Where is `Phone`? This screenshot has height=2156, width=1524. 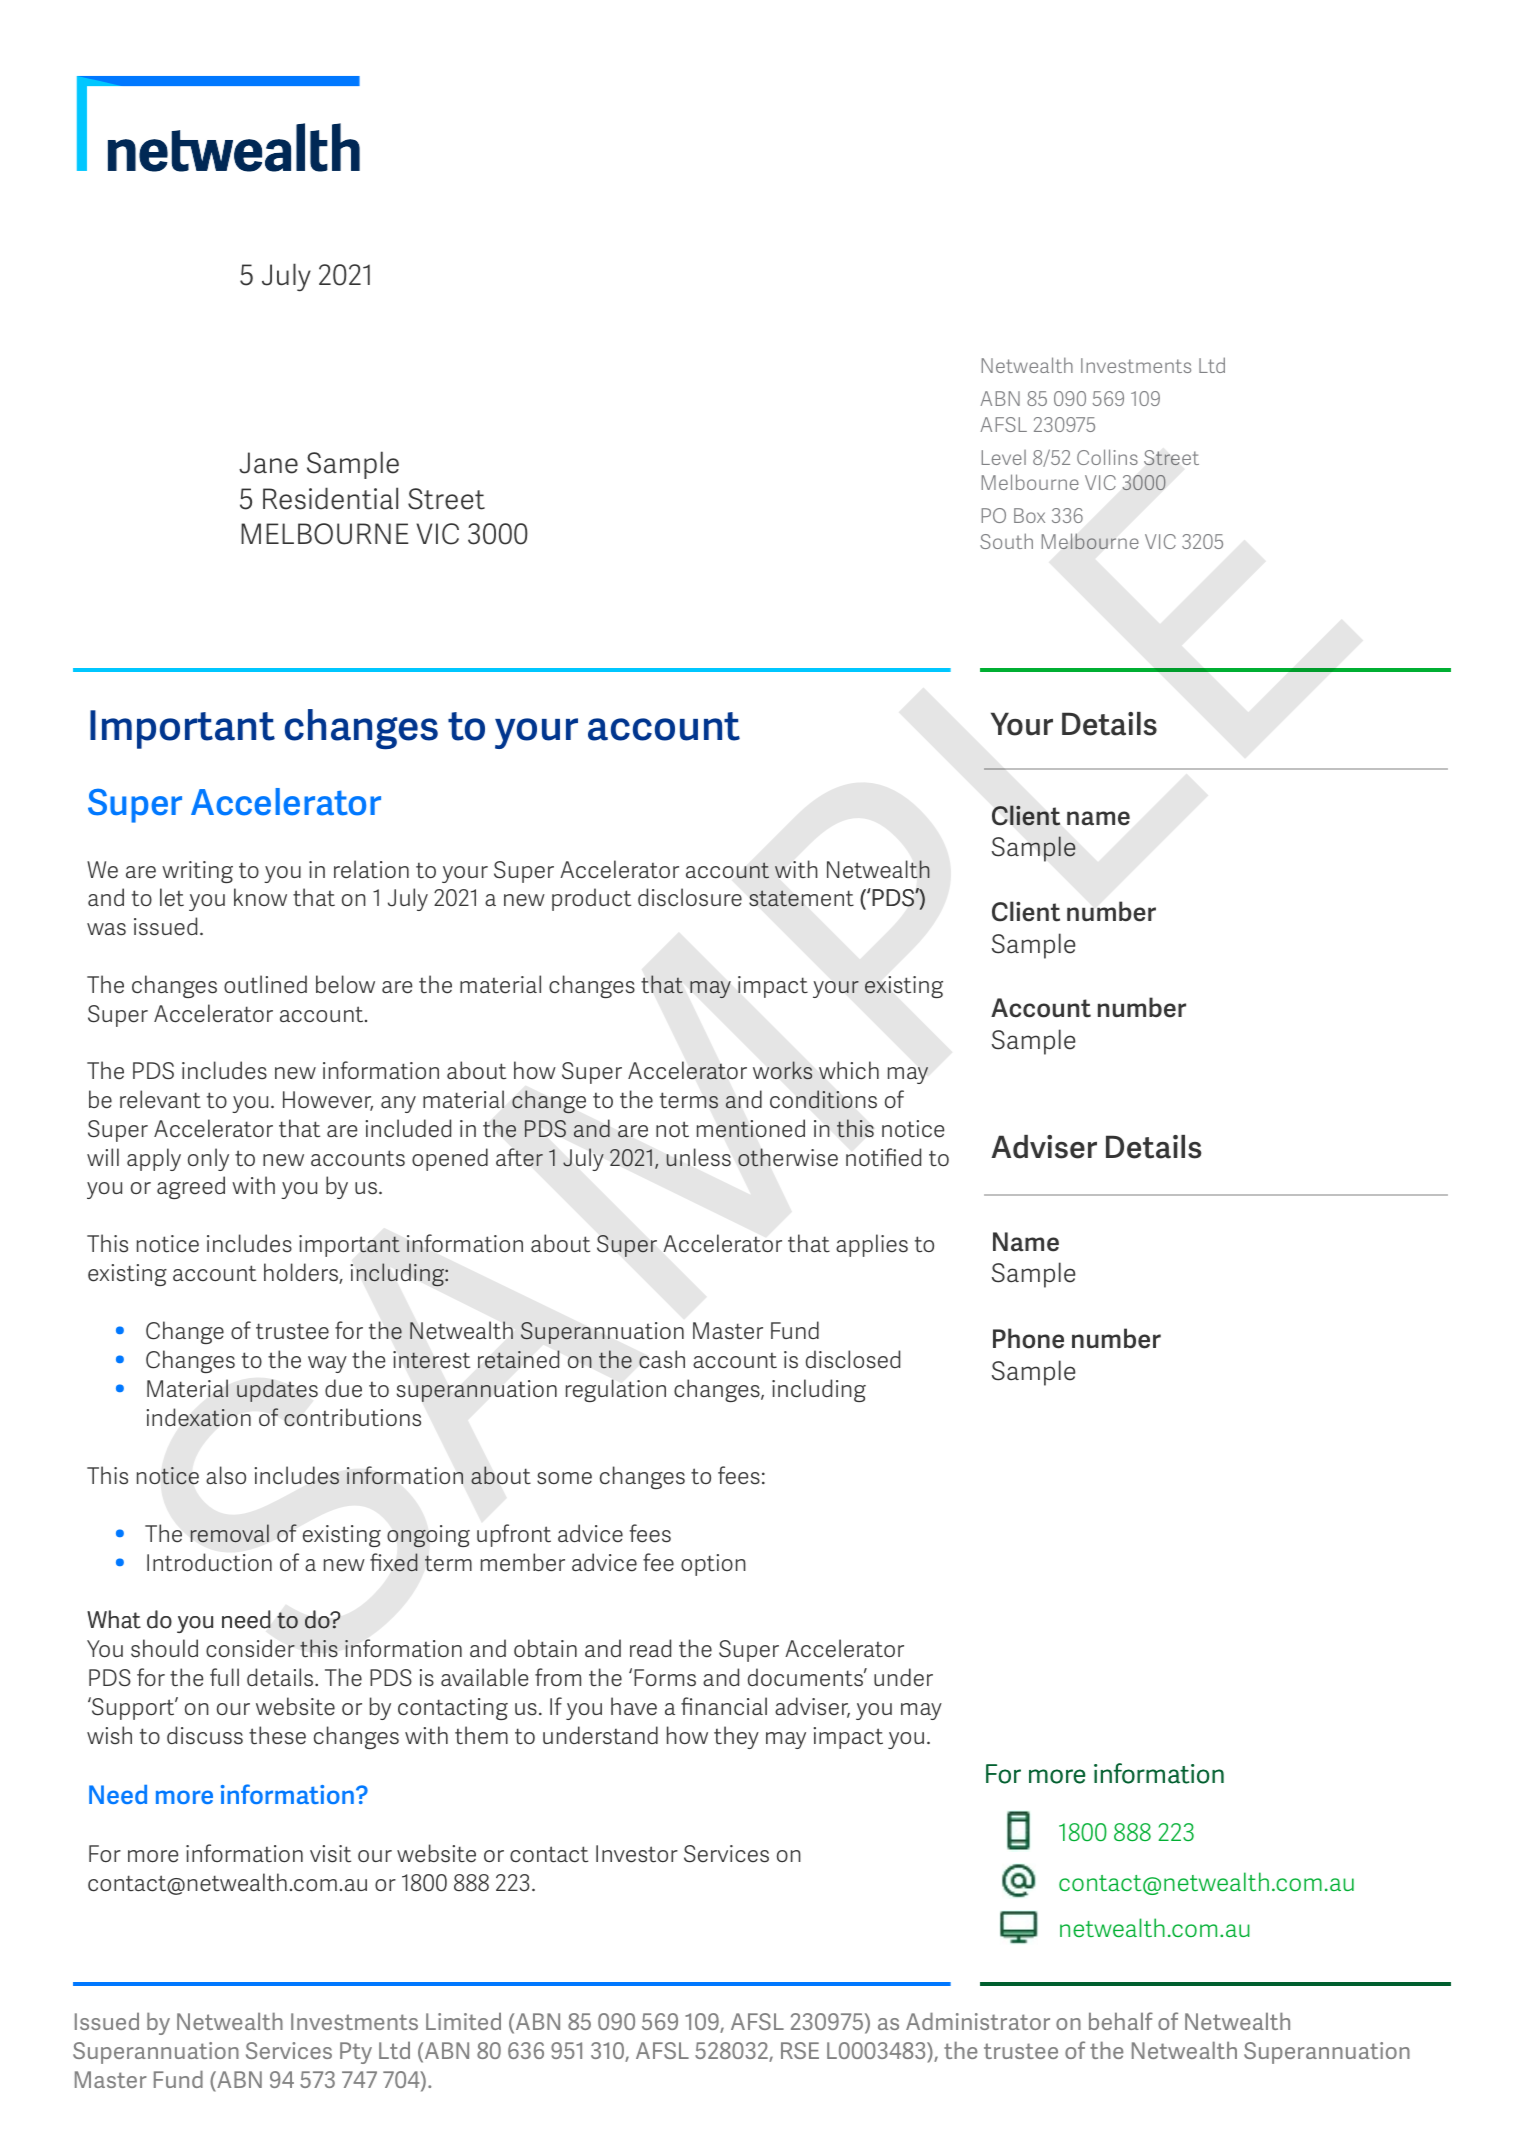
Phone is located at coordinates (1028, 1338).
